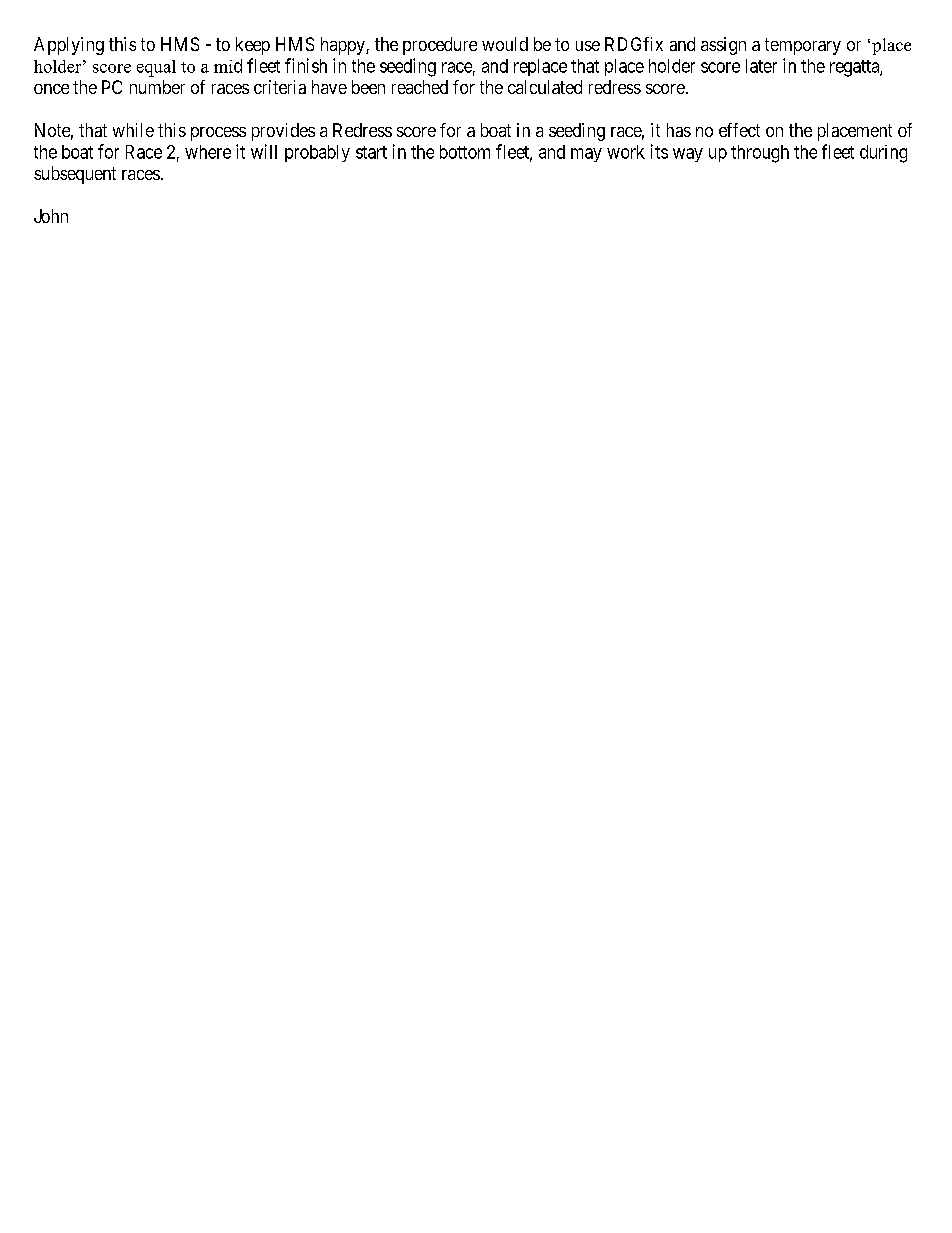 The height and width of the image is (1233, 952). What do you see at coordinates (803, 46) in the image?
I see `temporary` at bounding box center [803, 46].
